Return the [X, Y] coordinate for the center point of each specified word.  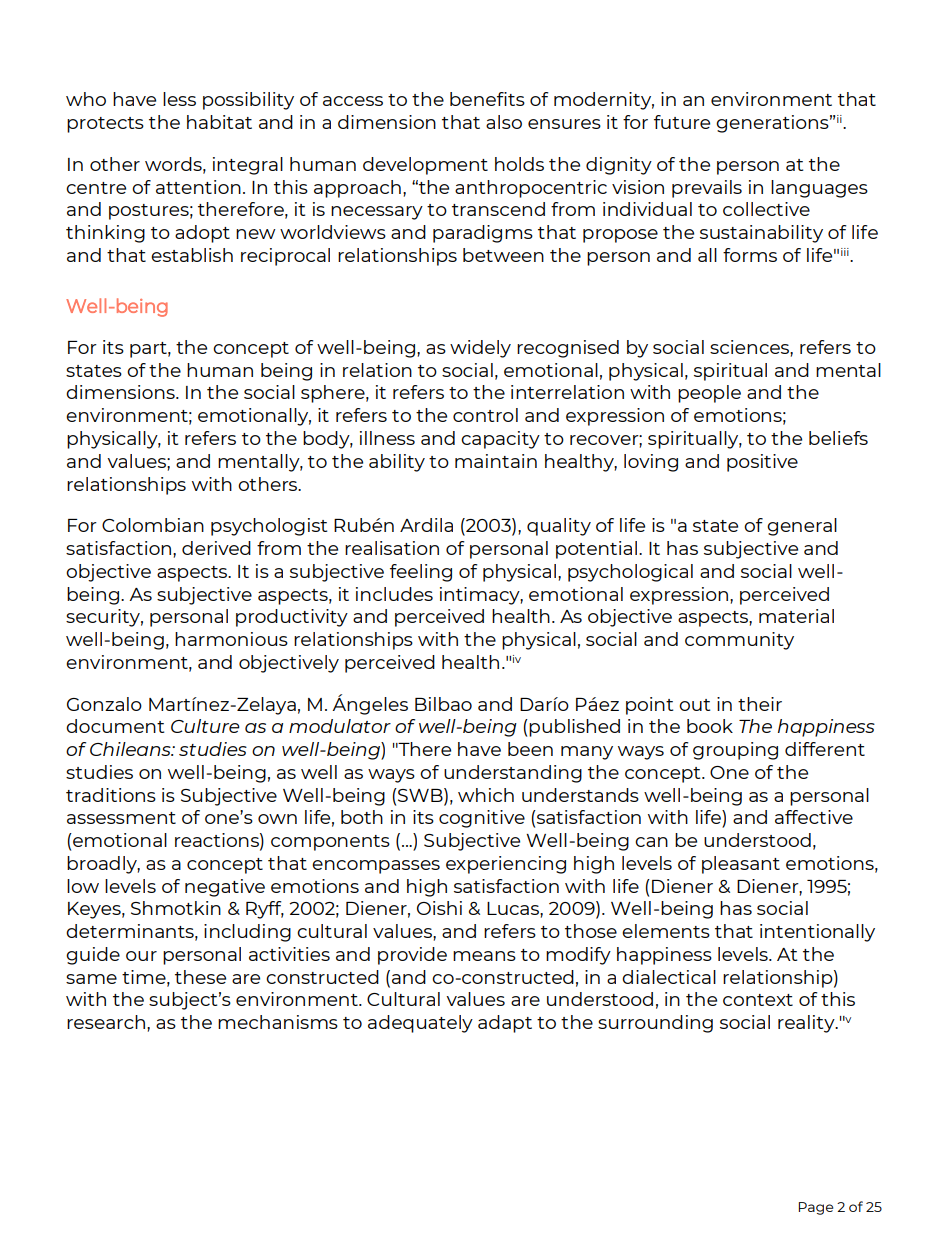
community [739, 641]
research [107, 1022]
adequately [420, 1024]
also [504, 122]
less [179, 99]
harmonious [231, 639]
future [682, 122]
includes [394, 594]
